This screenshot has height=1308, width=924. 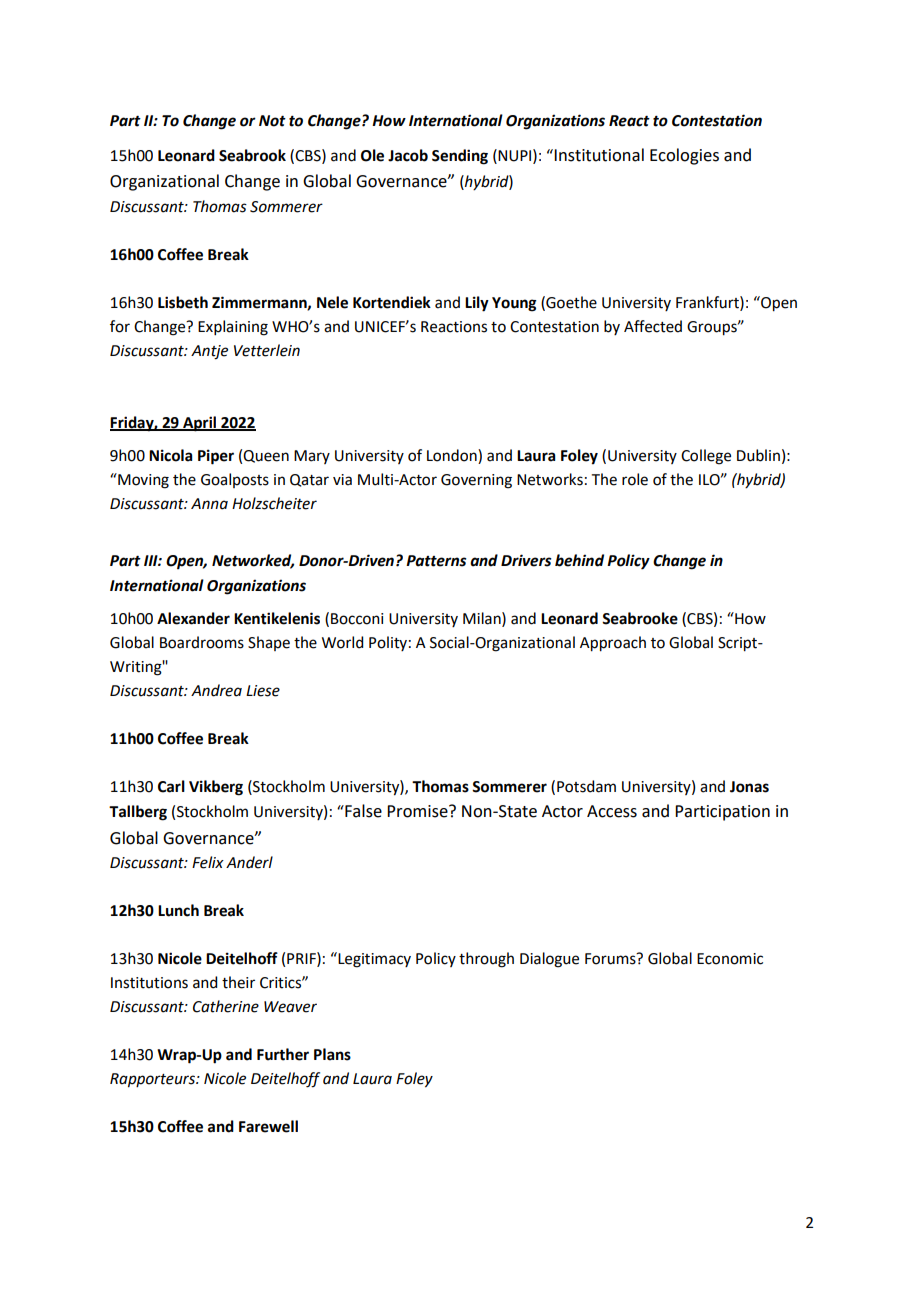 What do you see at coordinates (193, 618) in the screenshot?
I see `Alexander` at bounding box center [193, 618].
